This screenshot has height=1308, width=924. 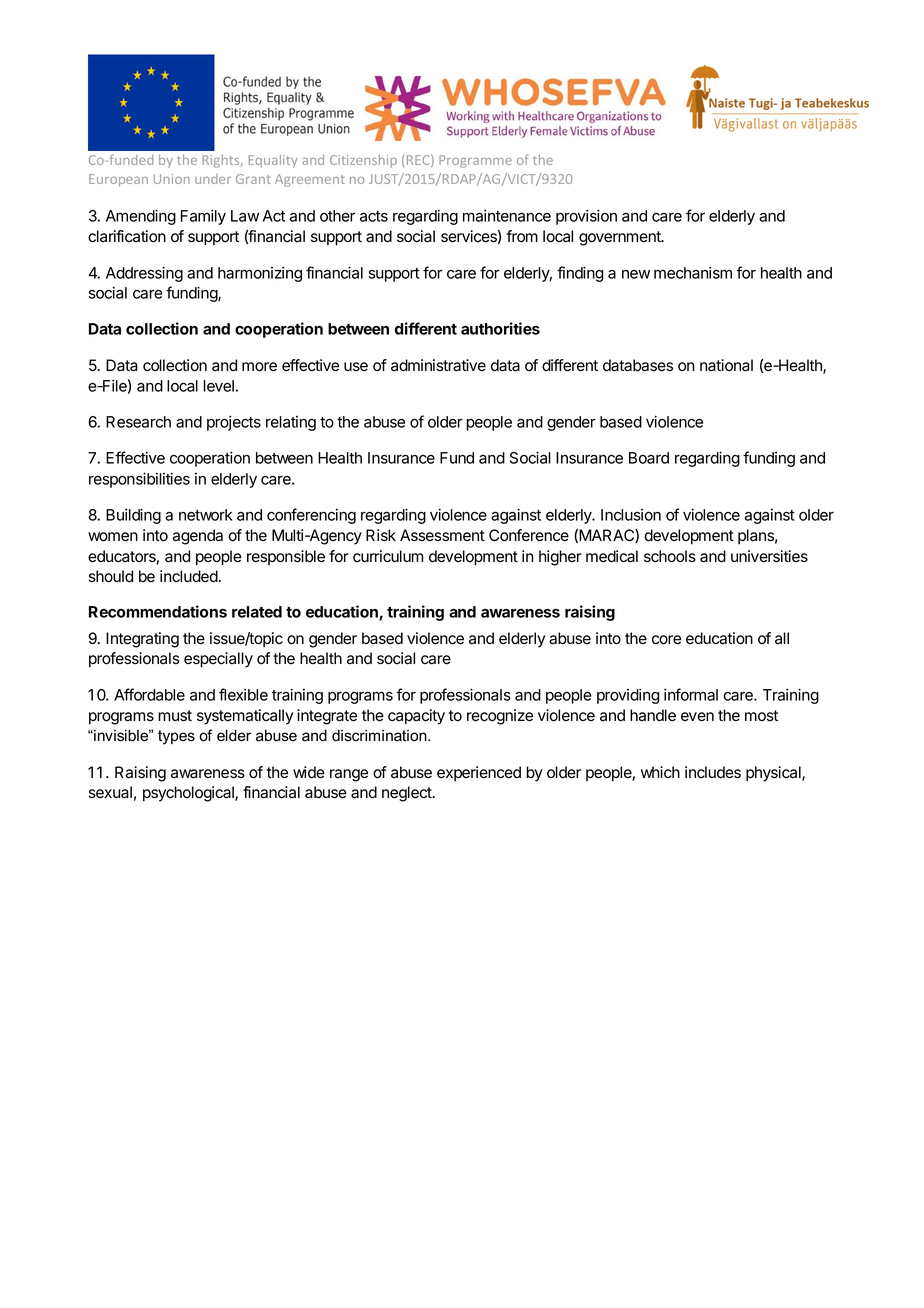 I want to click on administrative, so click(x=438, y=365).
